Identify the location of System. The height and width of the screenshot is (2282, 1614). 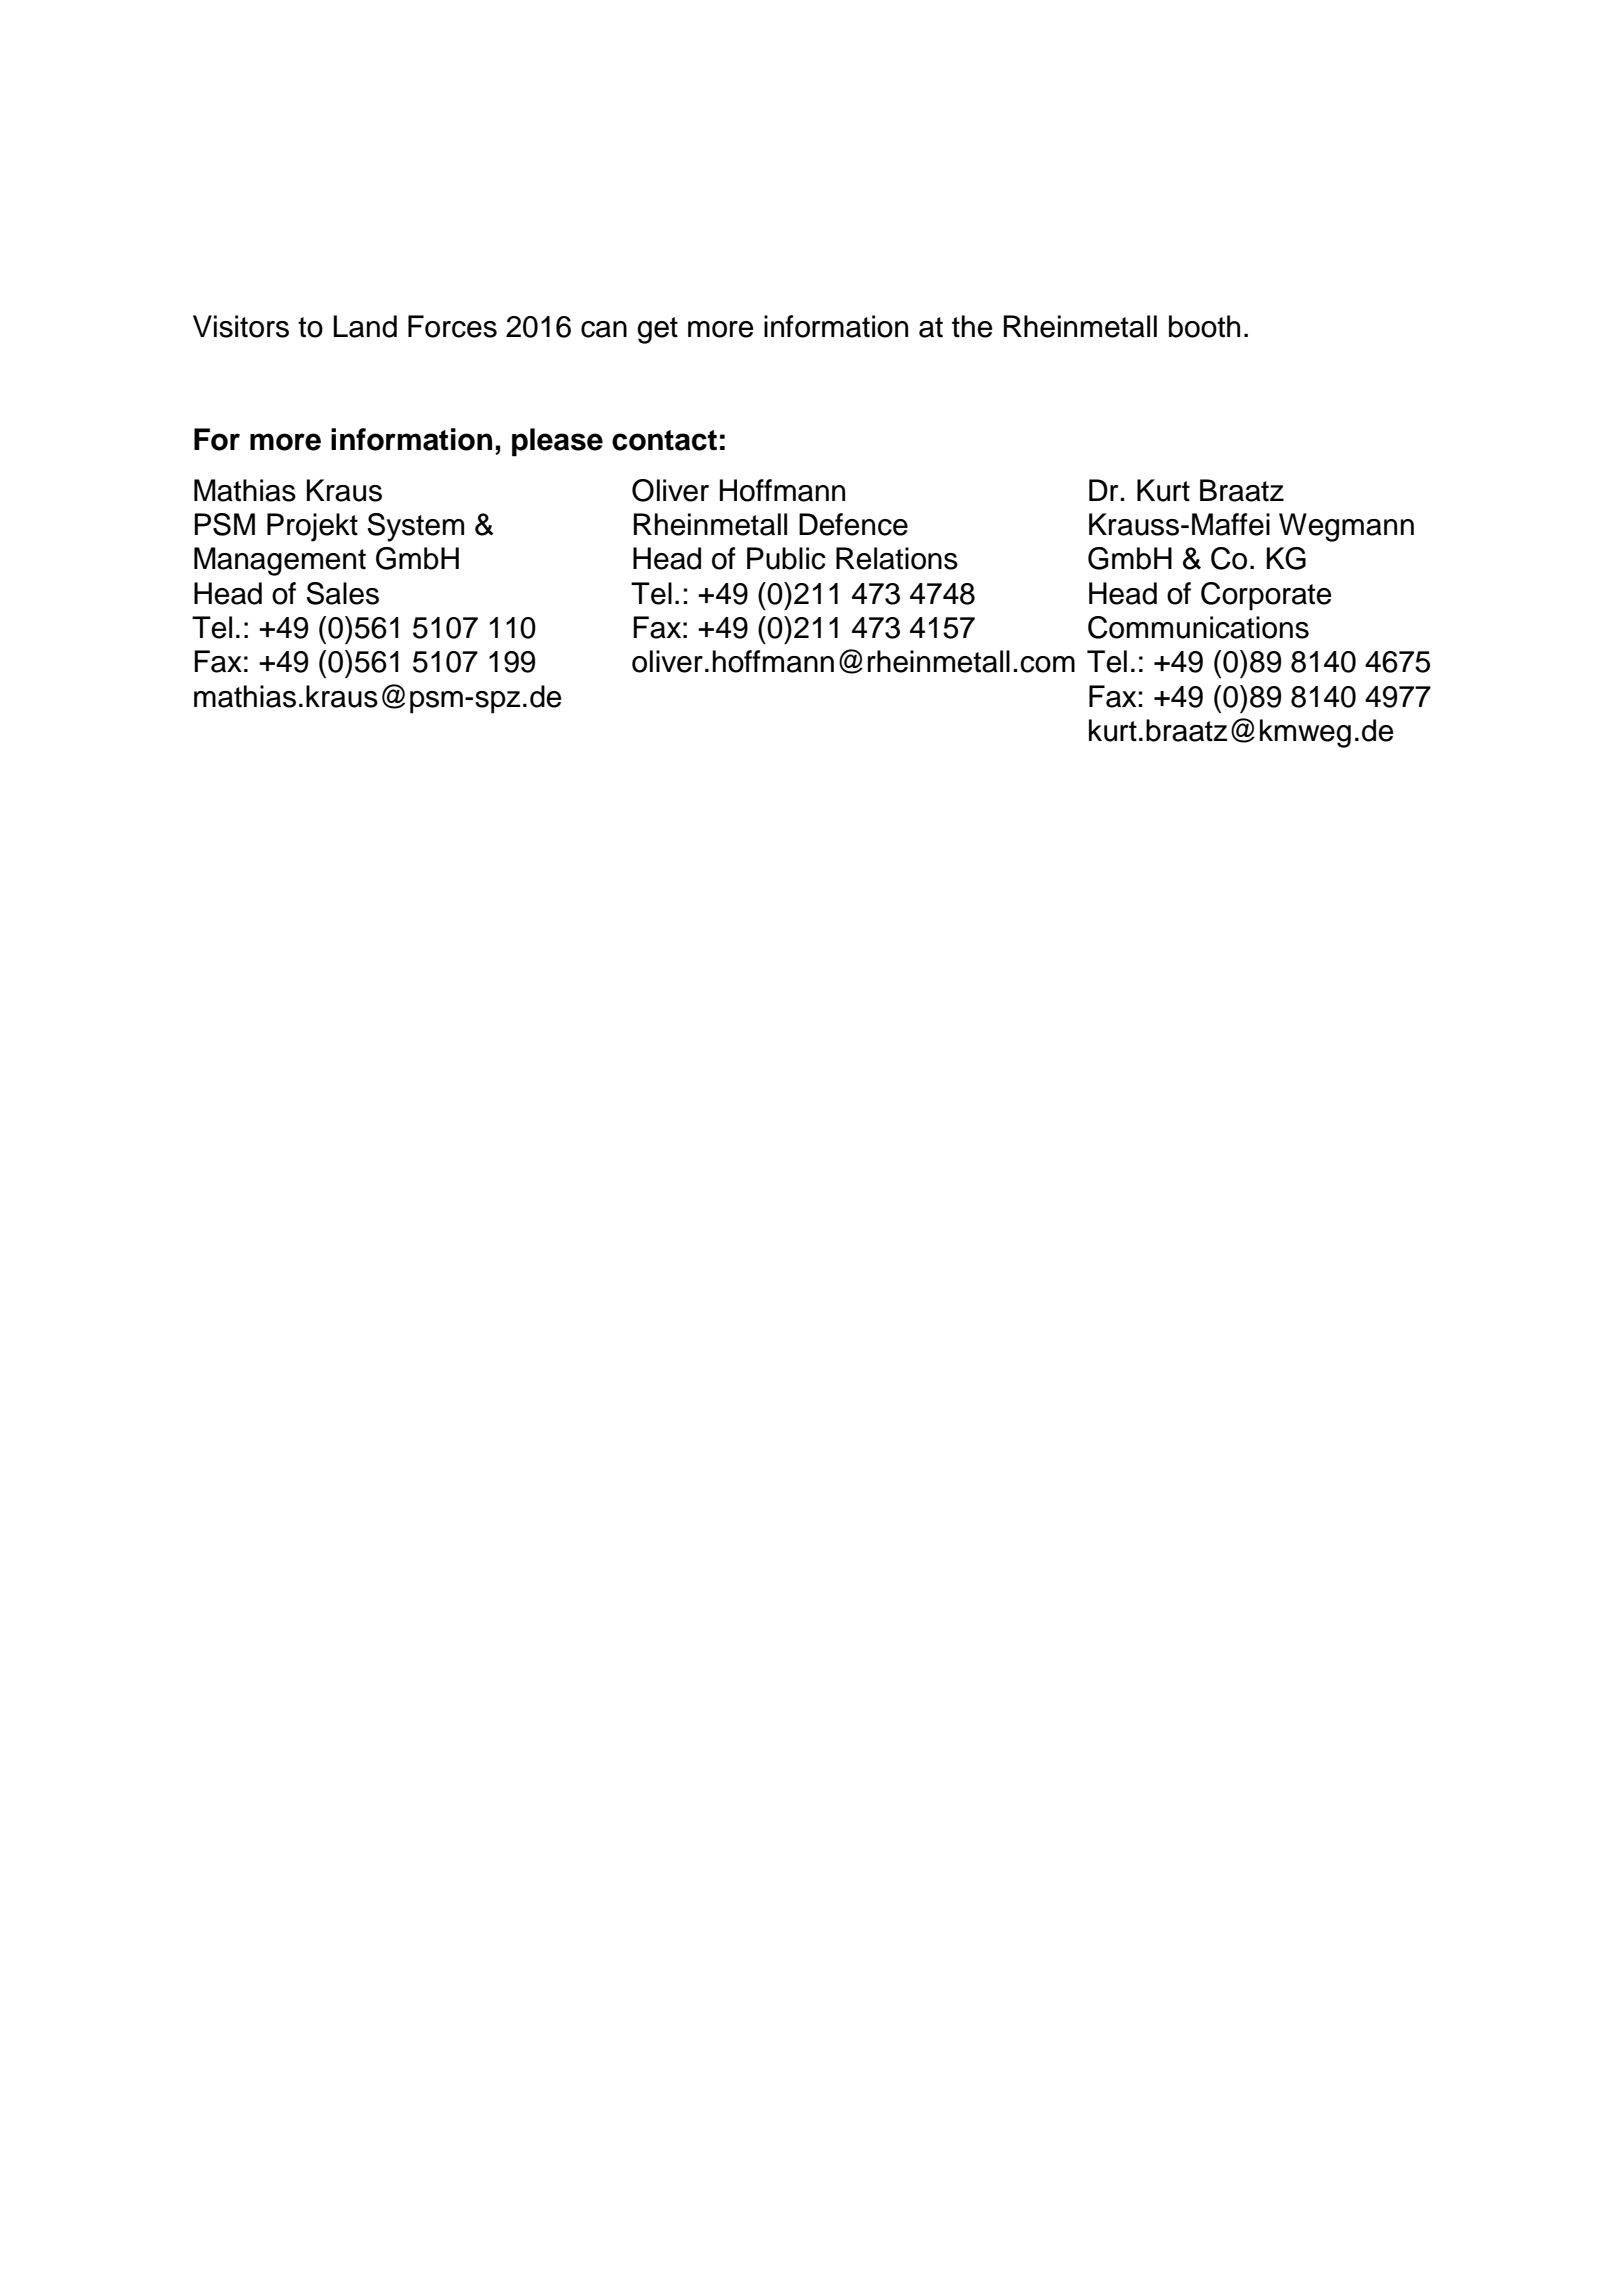
(415, 527).
